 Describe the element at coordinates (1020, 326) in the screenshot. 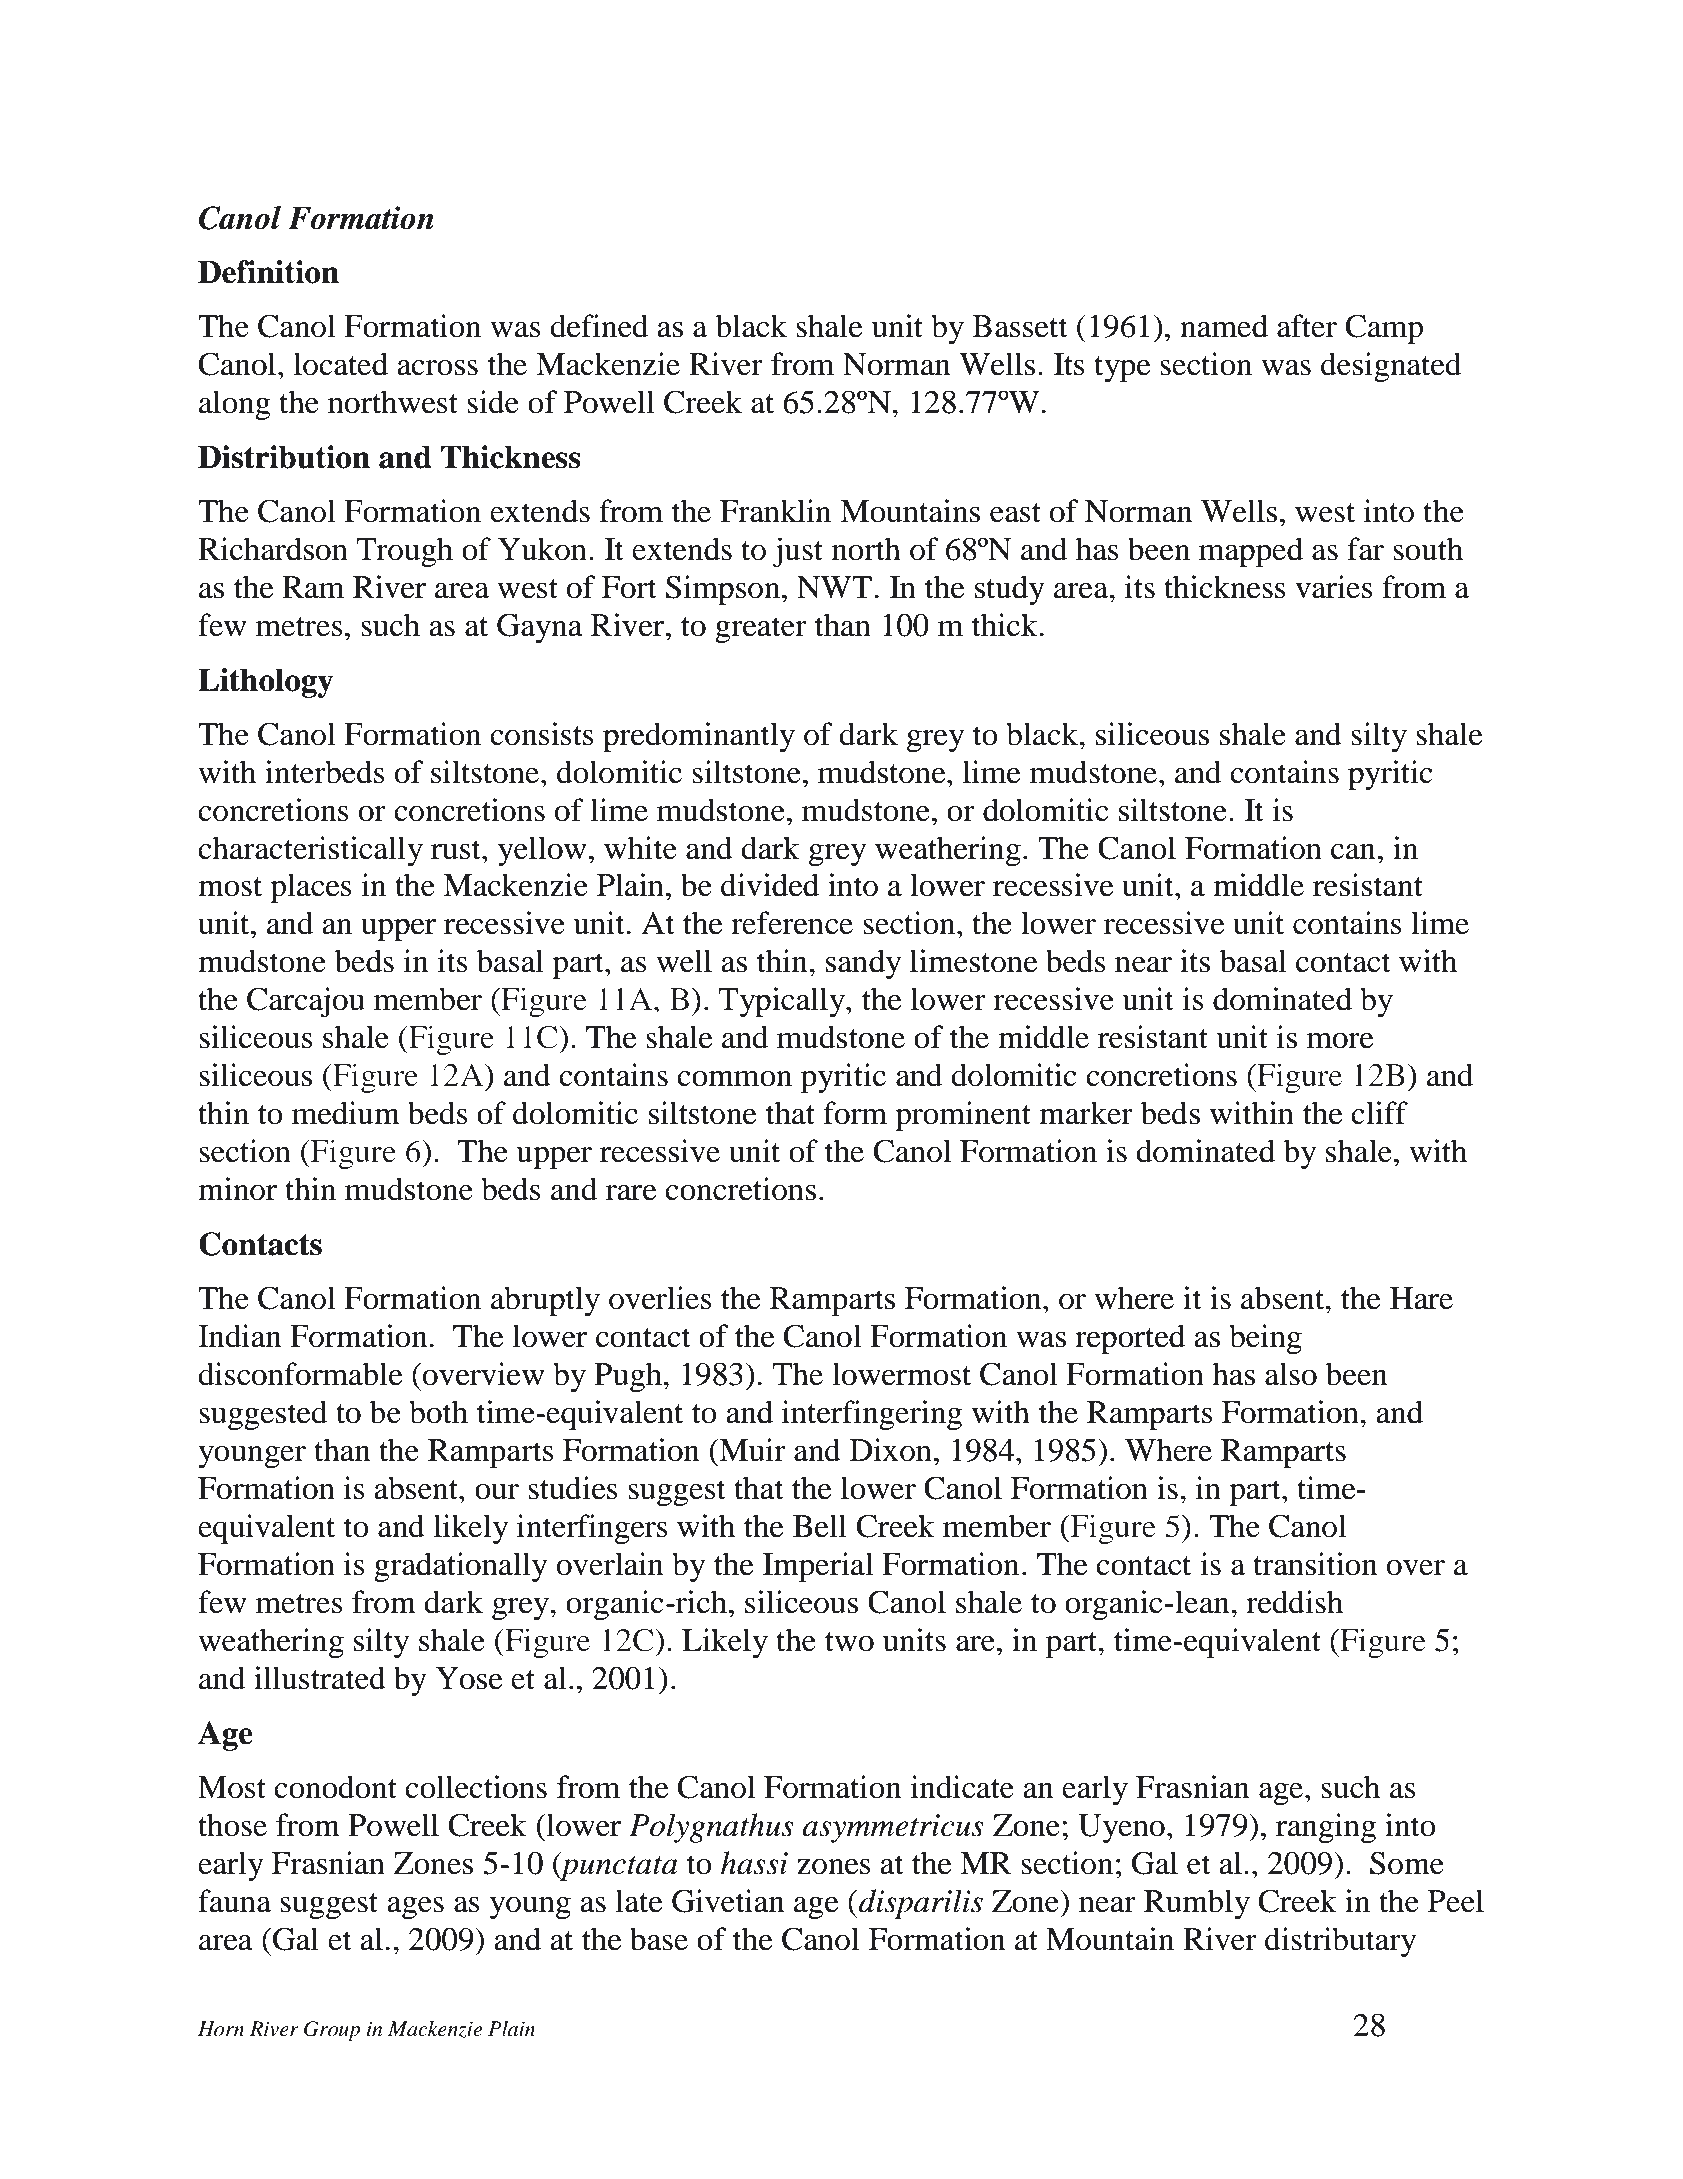

I see `Bassett` at that location.
